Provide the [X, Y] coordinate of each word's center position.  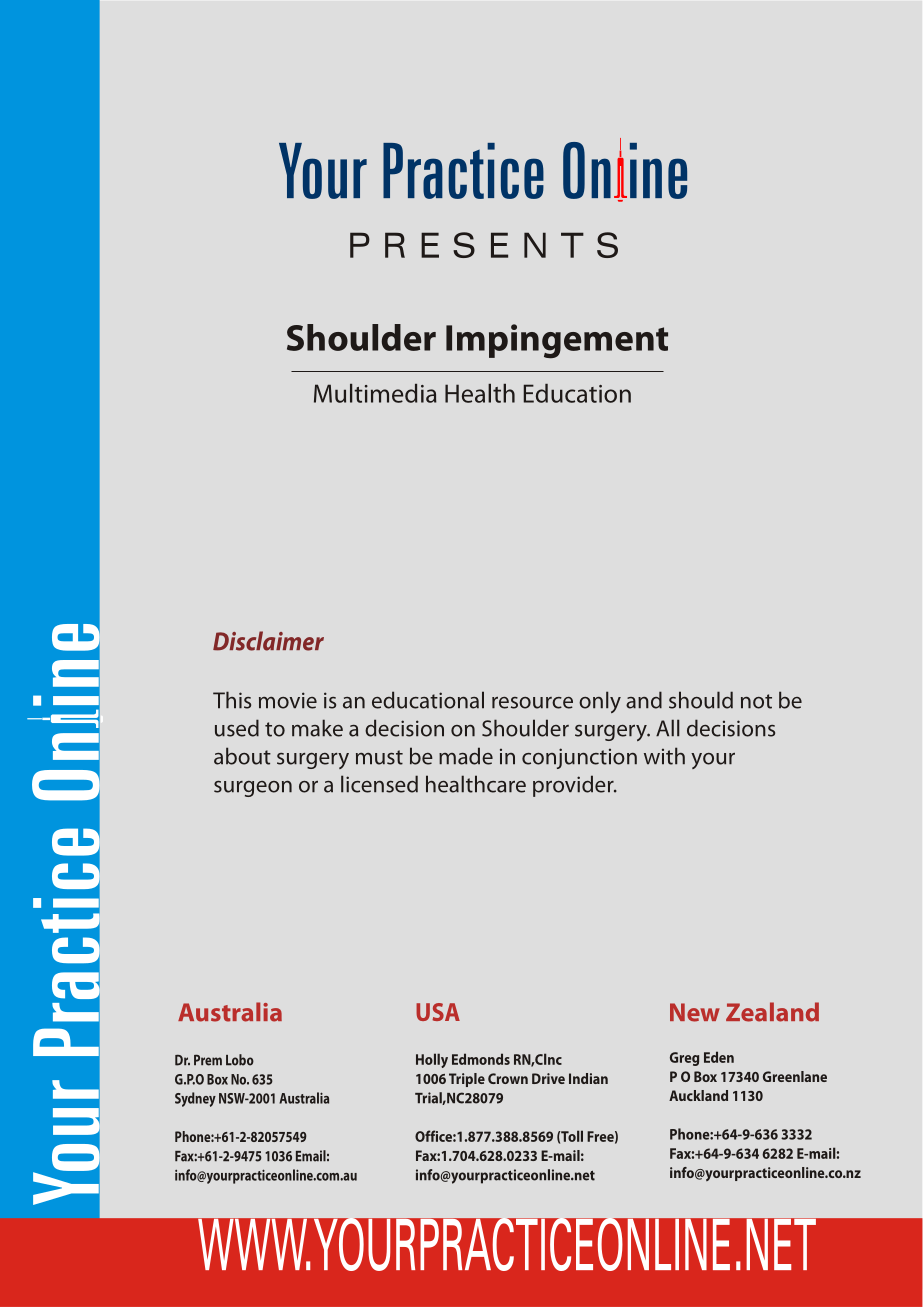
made [466, 756]
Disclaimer [268, 641]
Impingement [557, 341]
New [695, 1012]
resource [532, 703]
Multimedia [375, 393]
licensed [379, 784]
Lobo [240, 1060]
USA [438, 1012]
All [668, 728]
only [600, 702]
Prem [208, 1060]
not [756, 701]
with [664, 756]
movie [288, 700]
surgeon [253, 789]
